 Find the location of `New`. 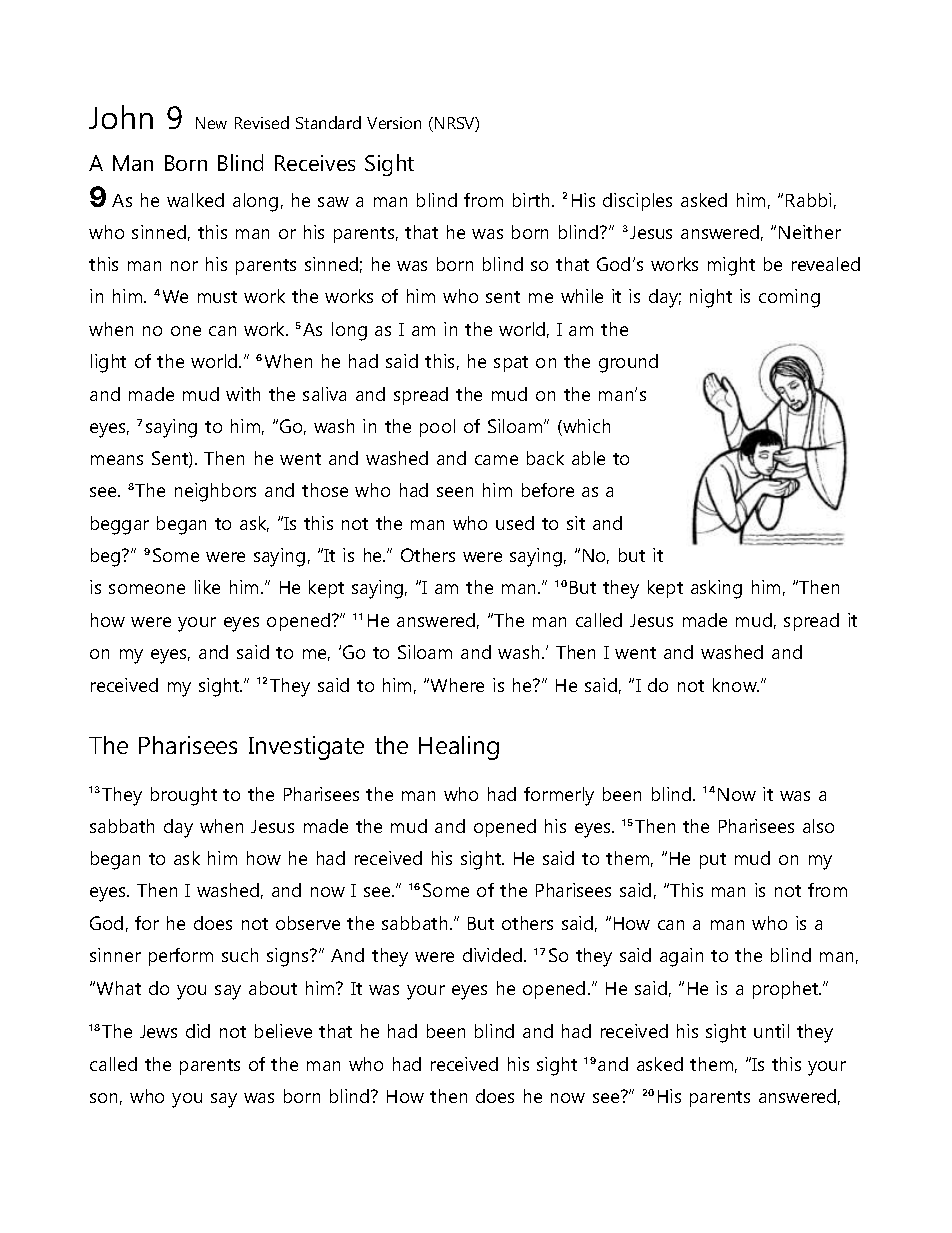

New is located at coordinates (211, 123).
